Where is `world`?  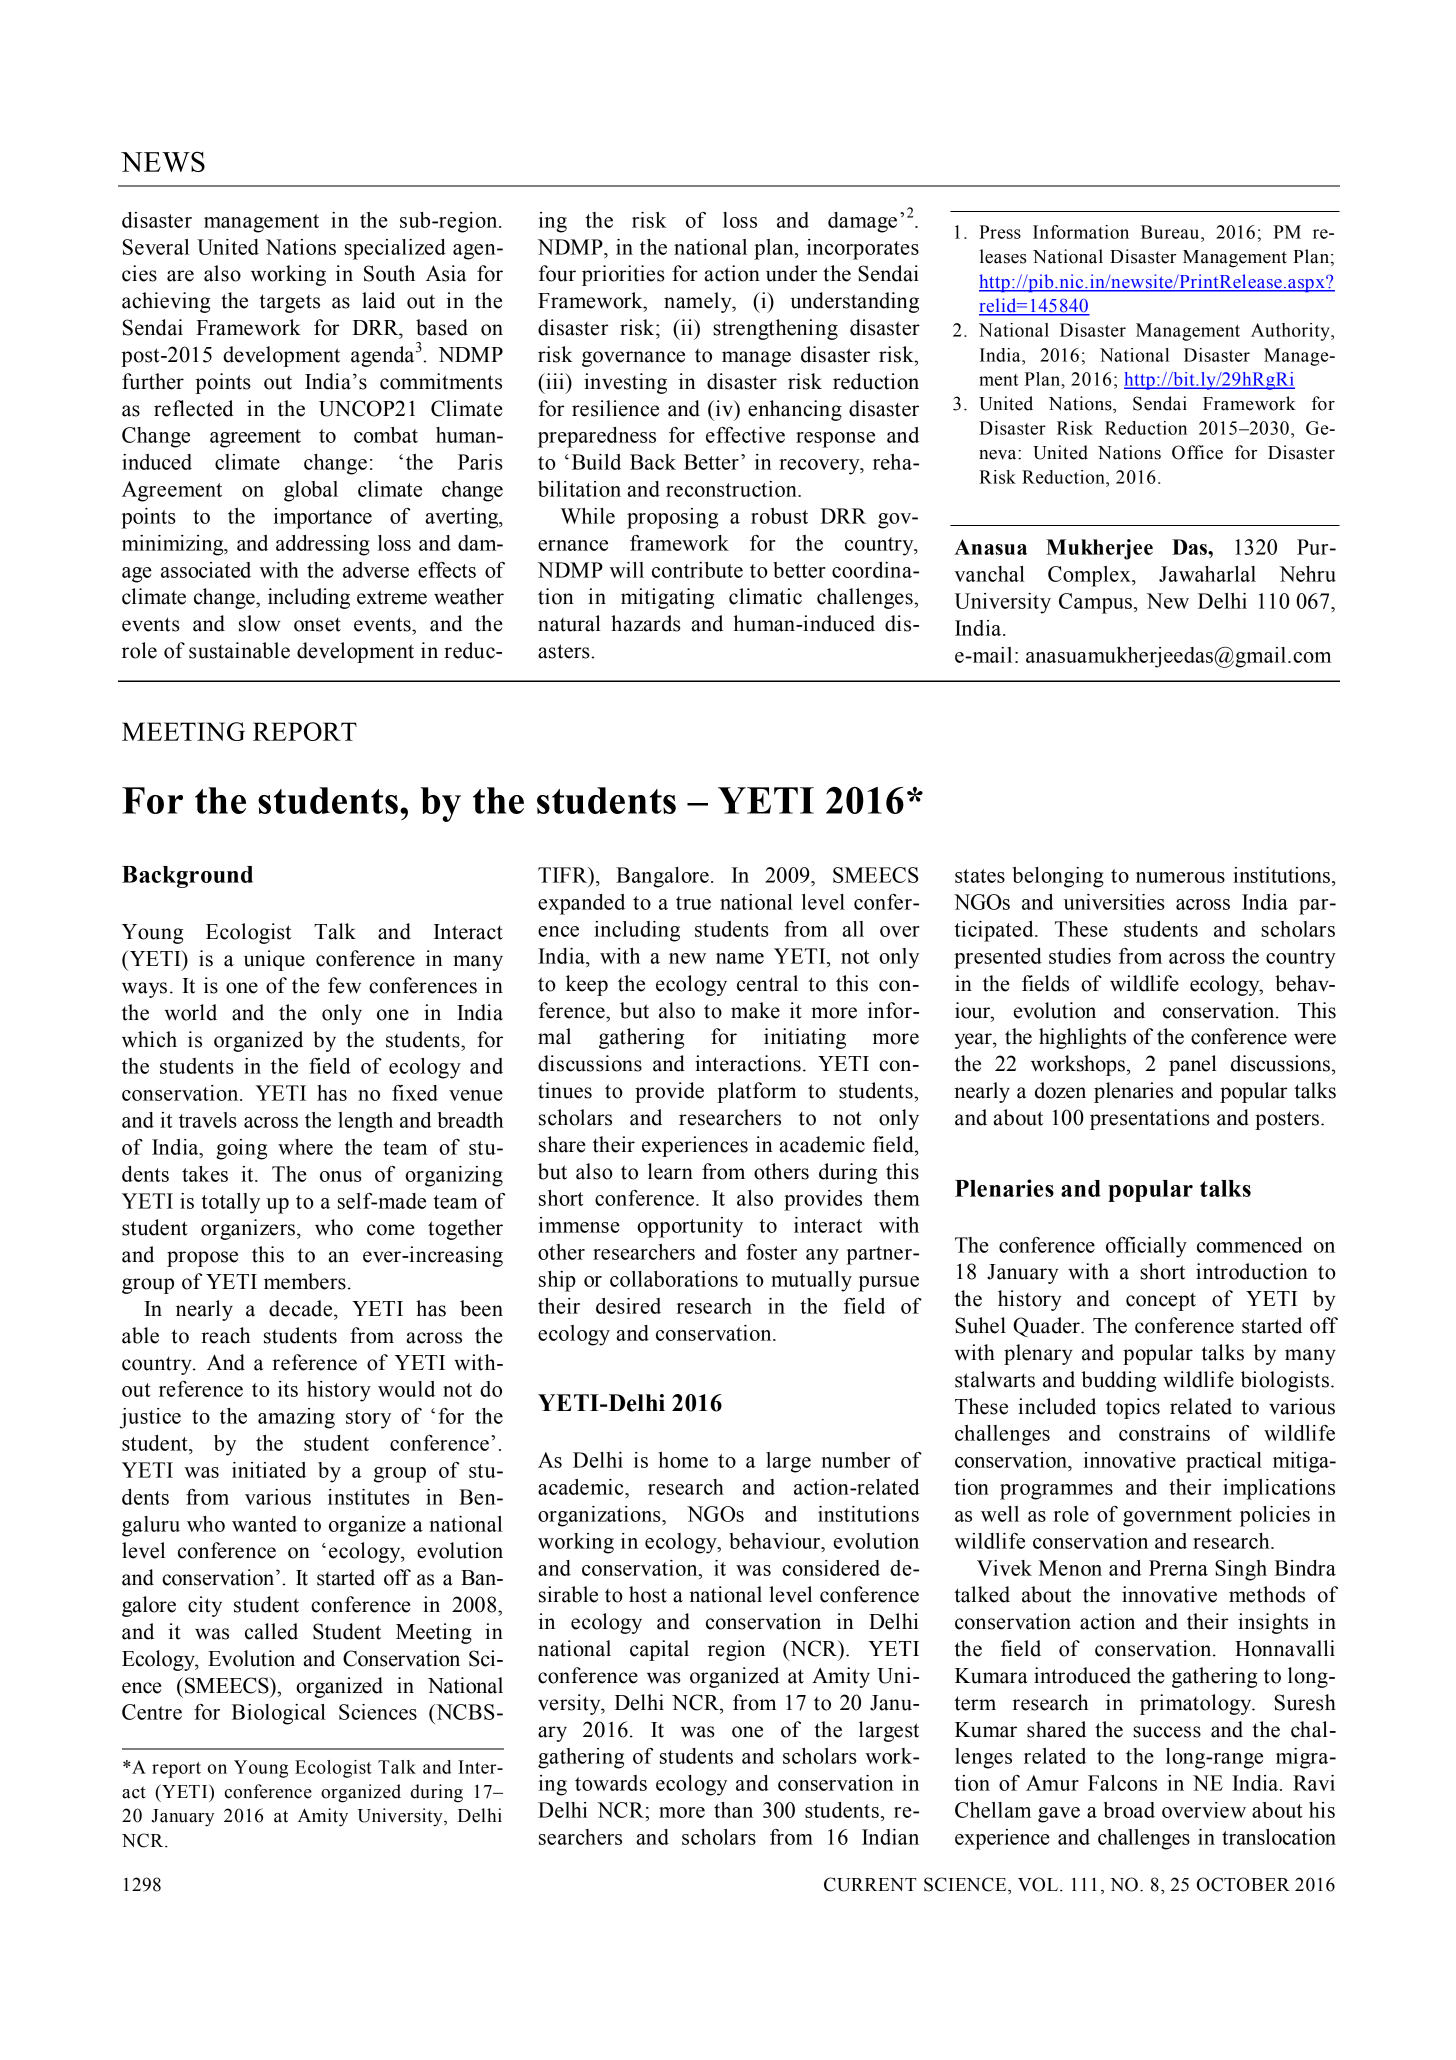
world is located at coordinates (191, 1012).
